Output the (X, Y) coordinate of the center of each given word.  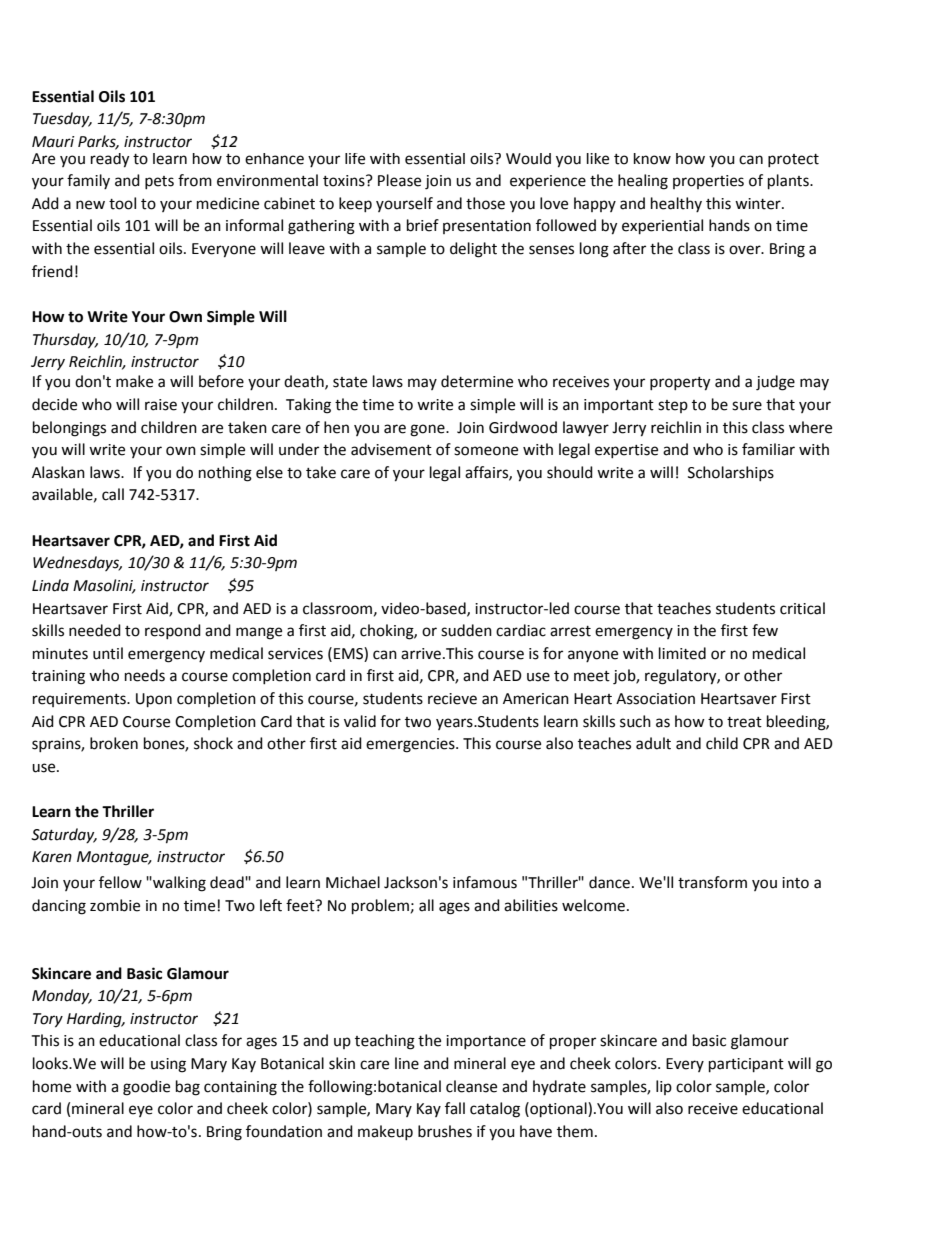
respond (173, 631)
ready (110, 160)
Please (399, 180)
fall (455, 1108)
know (652, 159)
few (765, 630)
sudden (466, 630)
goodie (146, 1088)
